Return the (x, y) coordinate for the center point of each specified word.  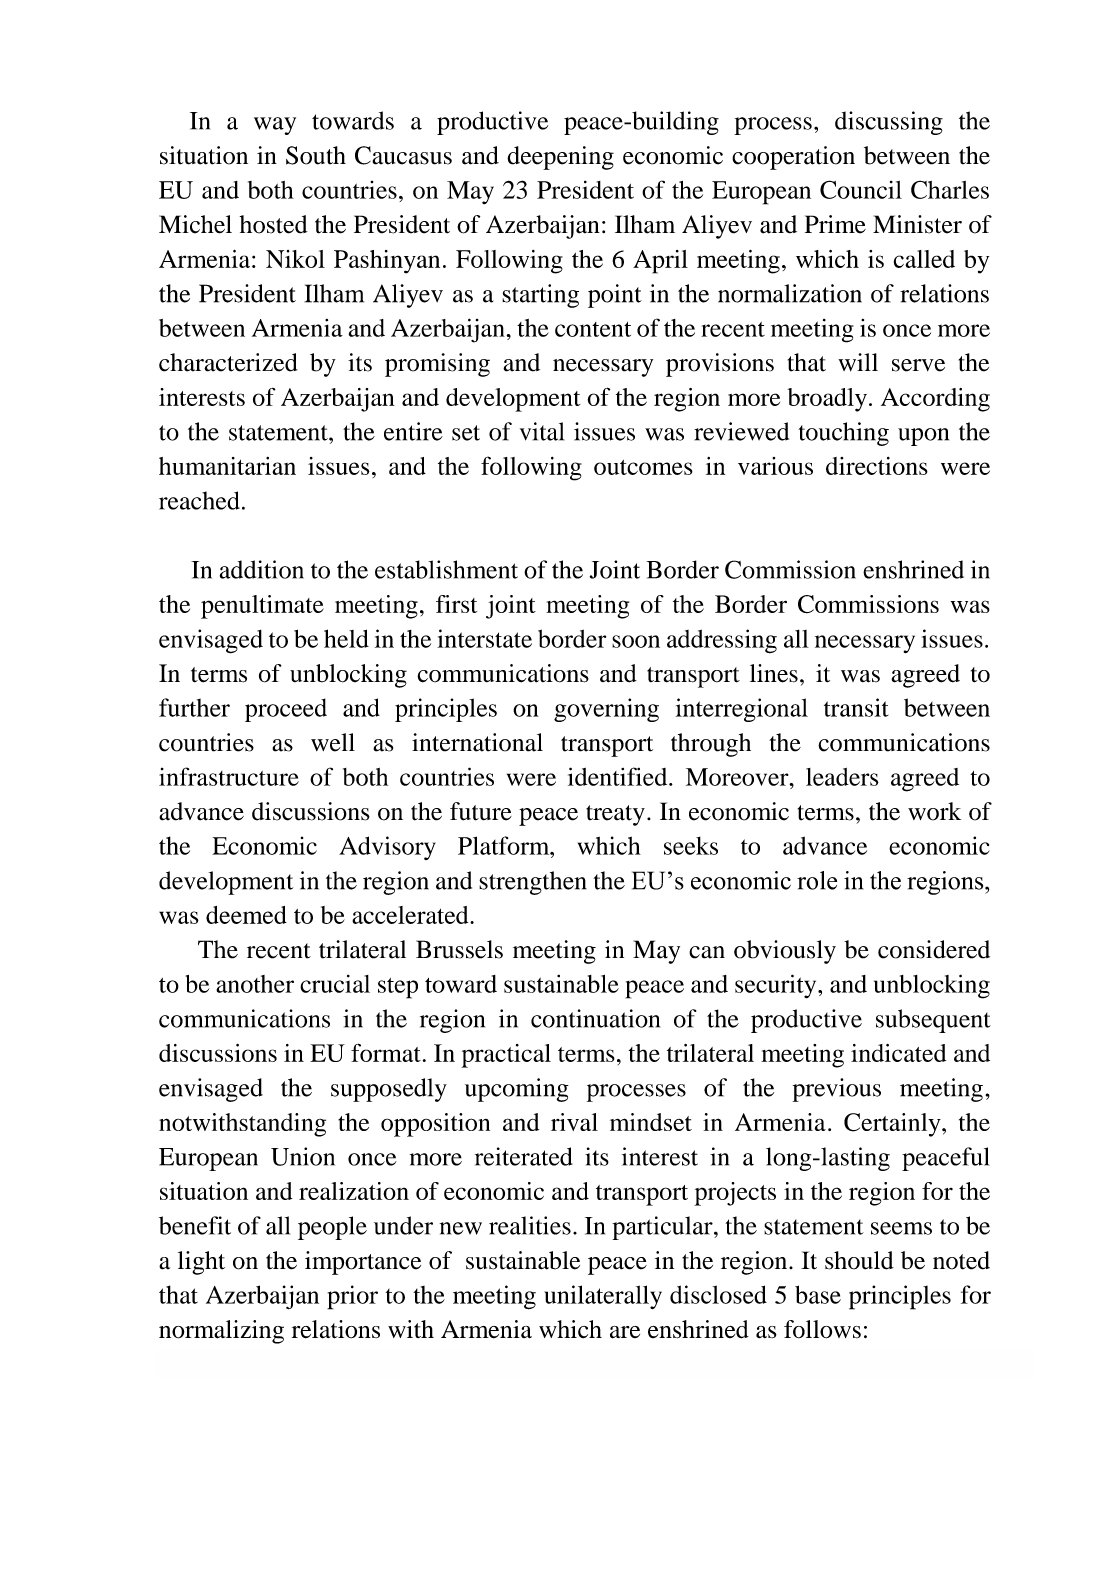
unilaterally (603, 1297)
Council (861, 189)
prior (352, 1297)
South (316, 155)
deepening (560, 158)
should (859, 1260)
